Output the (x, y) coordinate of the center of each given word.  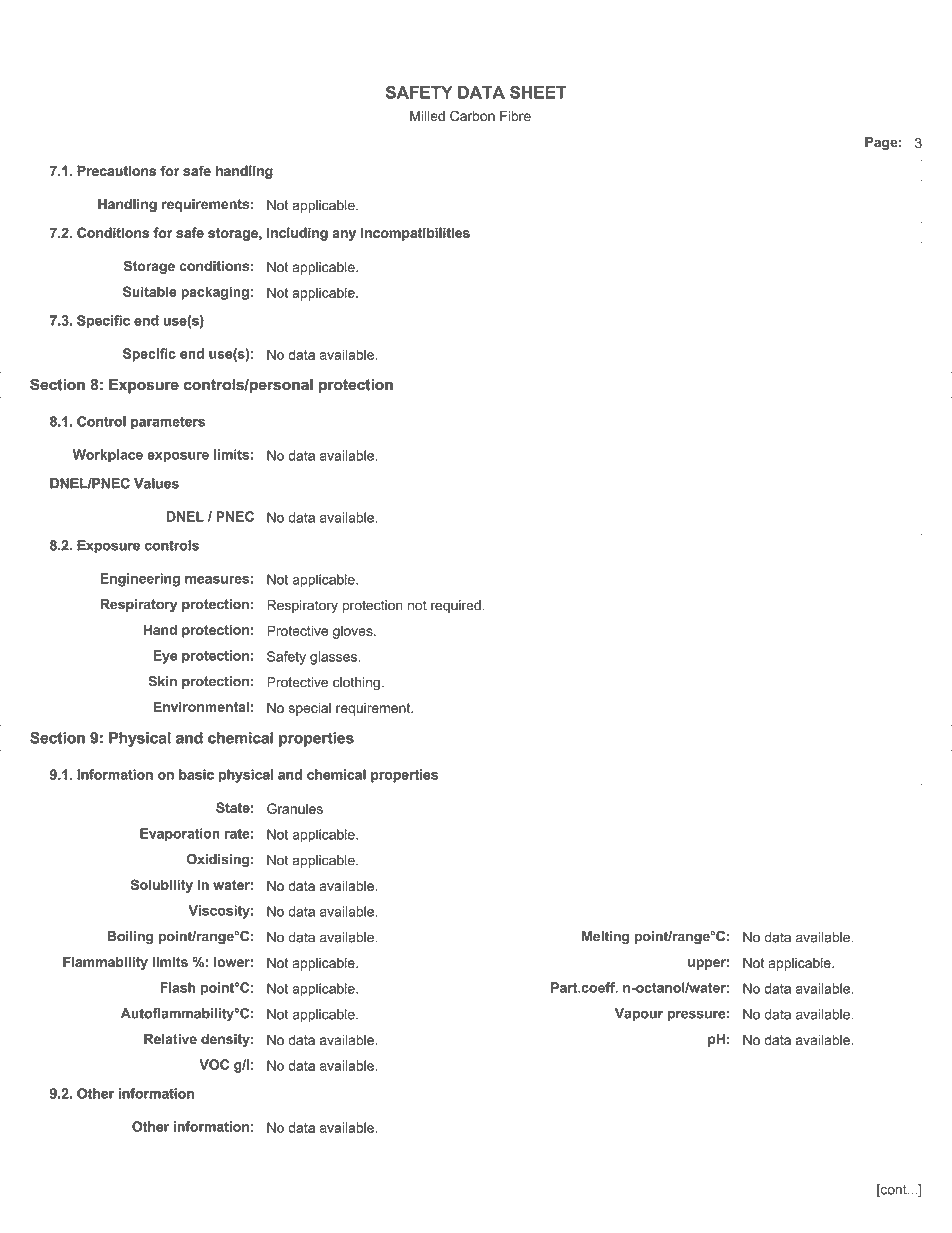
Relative (170, 1039)
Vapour (639, 1014)
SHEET (538, 92)
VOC (214, 1064)
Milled (427, 116)
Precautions (116, 170)
